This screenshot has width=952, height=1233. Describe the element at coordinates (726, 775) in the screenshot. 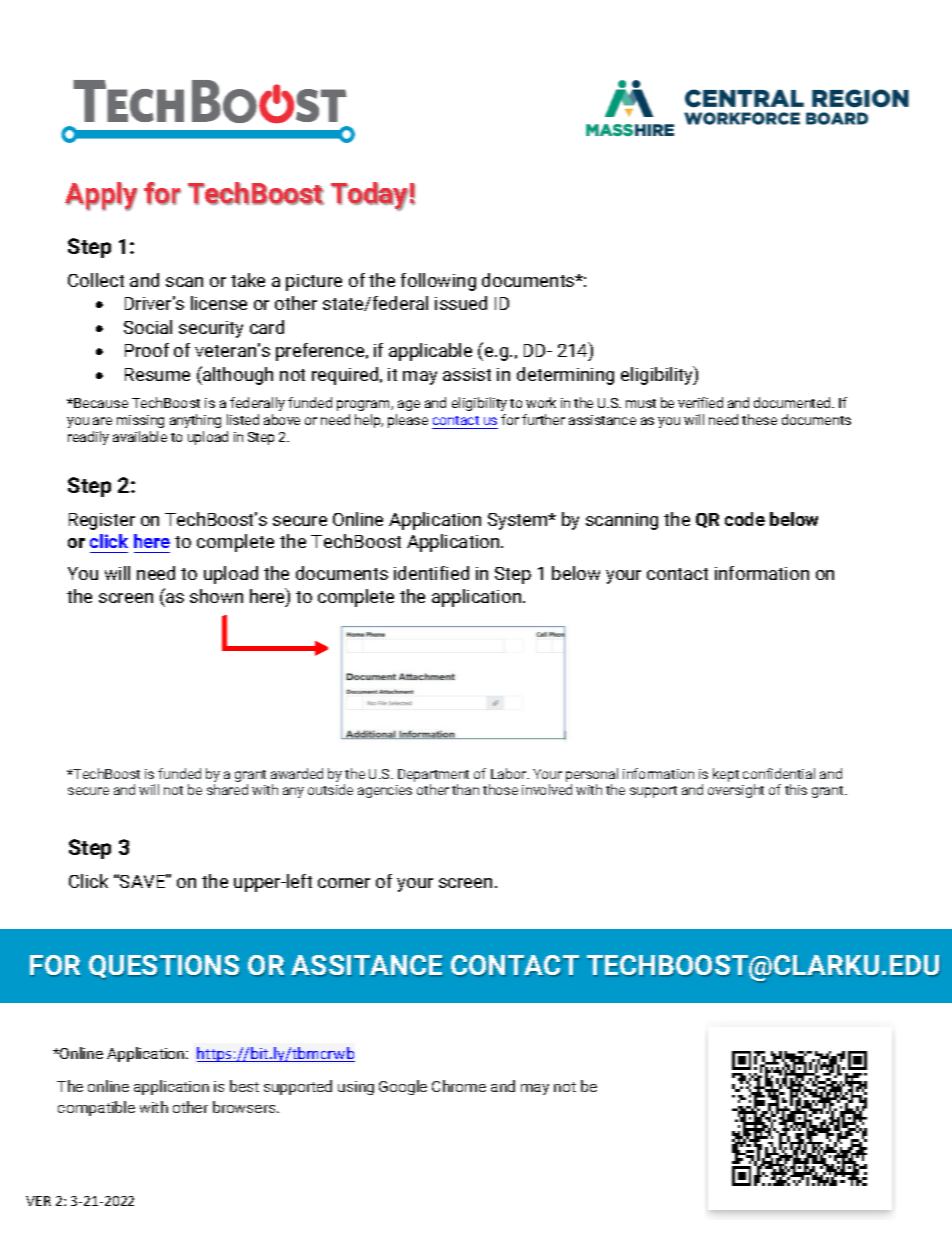

I see `kept` at that location.
